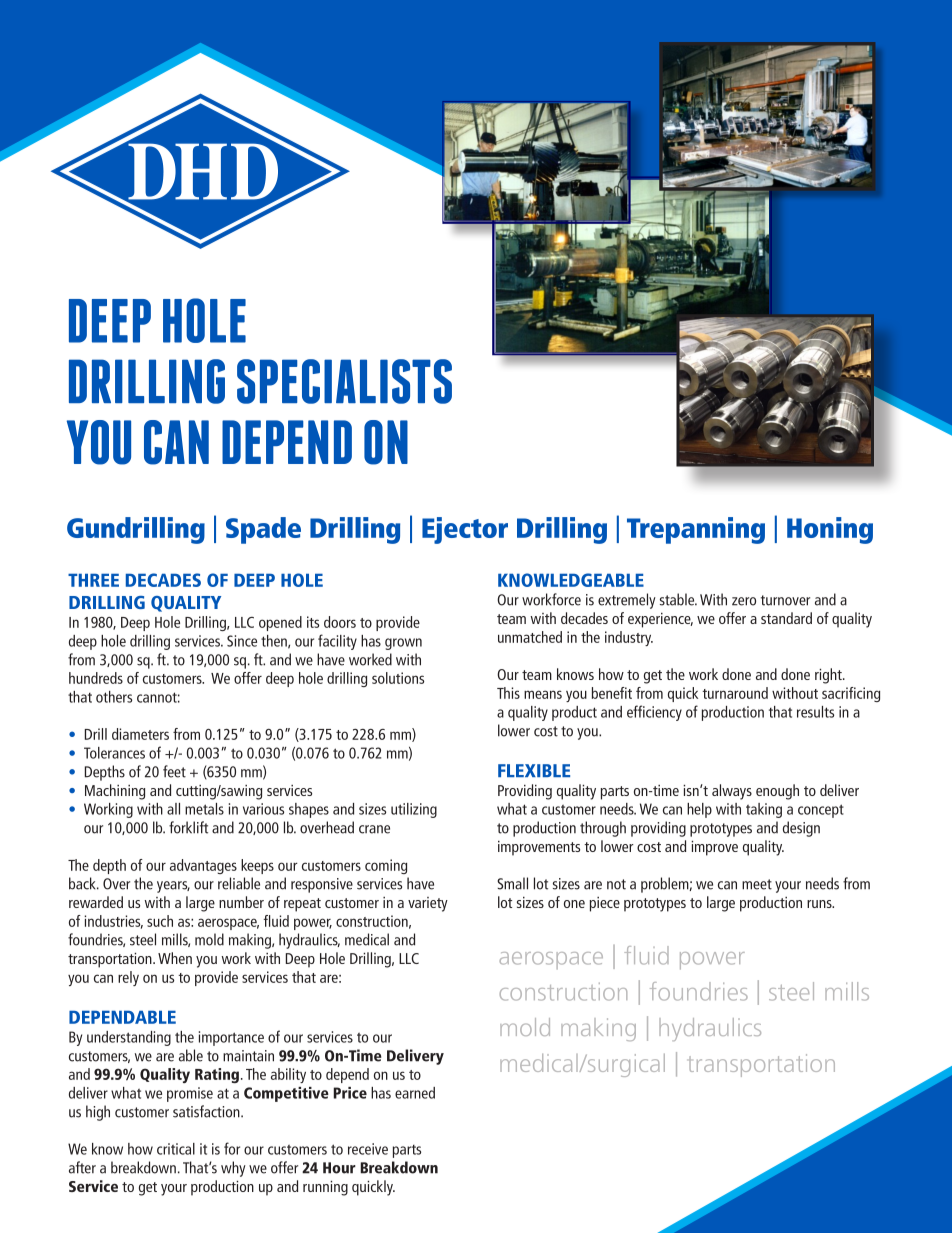  I want to click on Ejector, so click(465, 530).
